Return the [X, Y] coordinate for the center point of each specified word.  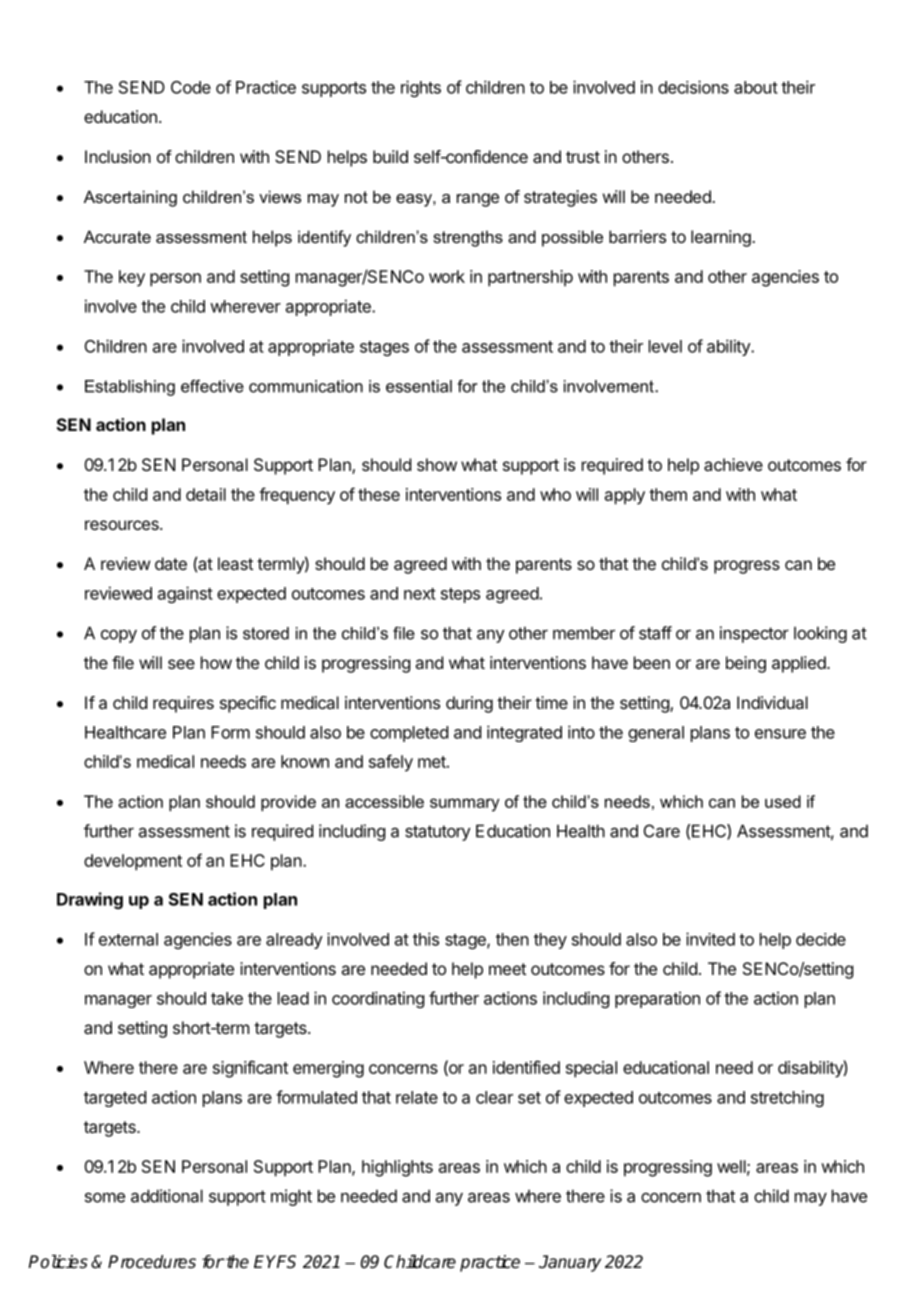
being [746, 664]
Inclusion [118, 156]
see [181, 664]
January [570, 1263]
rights [421, 88]
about [756, 87]
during [469, 704]
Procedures [152, 1262]
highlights [397, 1168]
